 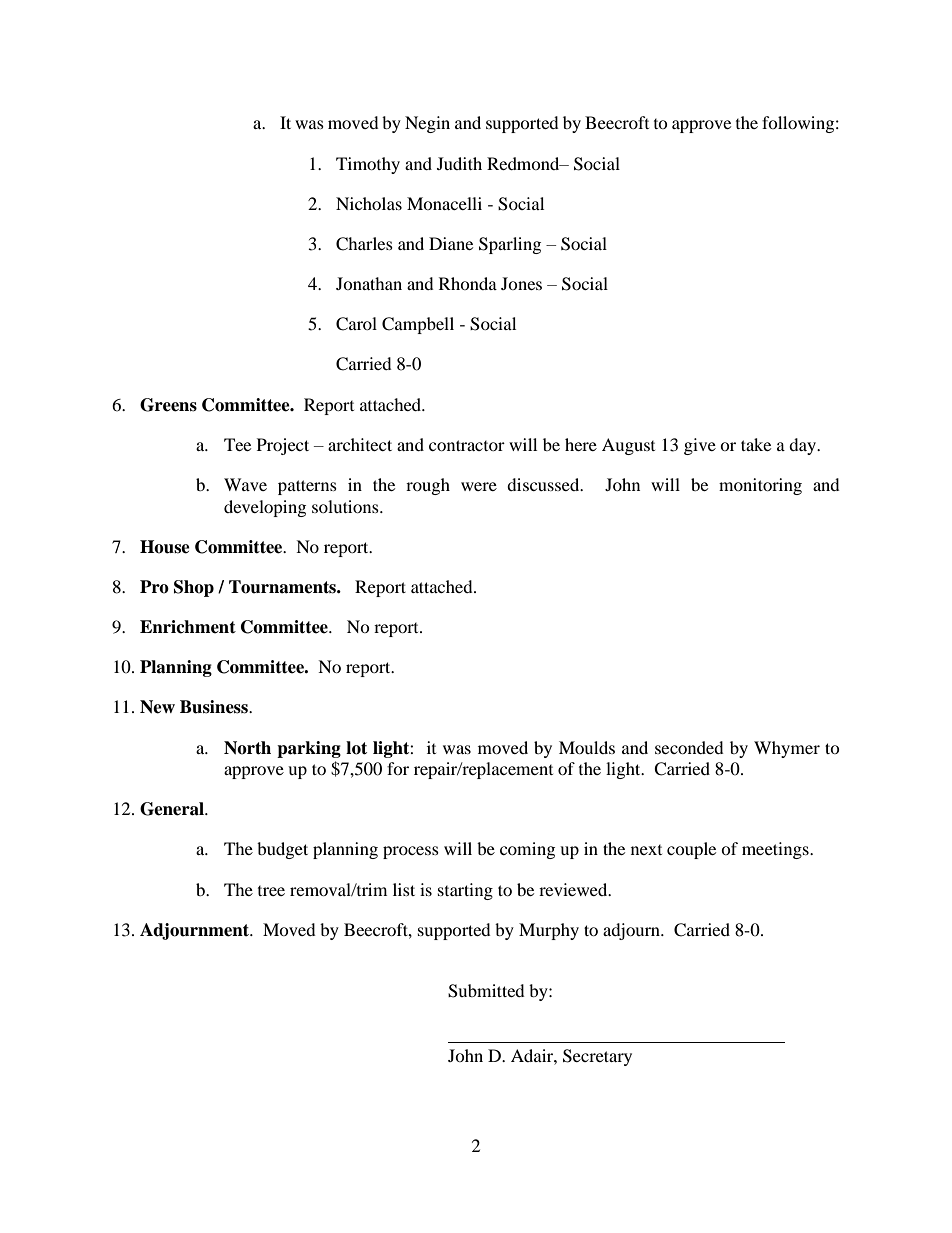 I want to click on Redmond, so click(x=524, y=163).
